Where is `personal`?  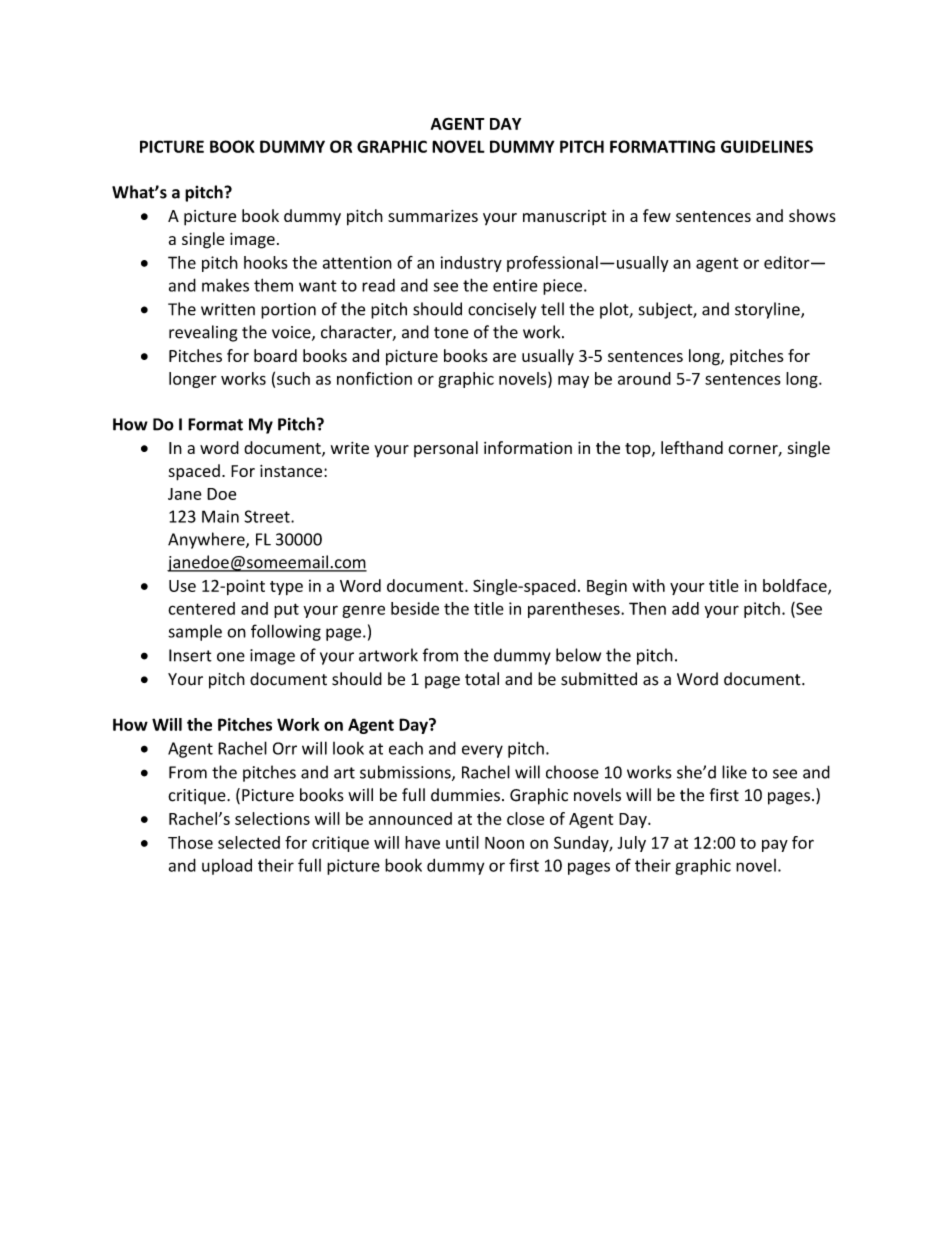
personal is located at coordinates (446, 449).
